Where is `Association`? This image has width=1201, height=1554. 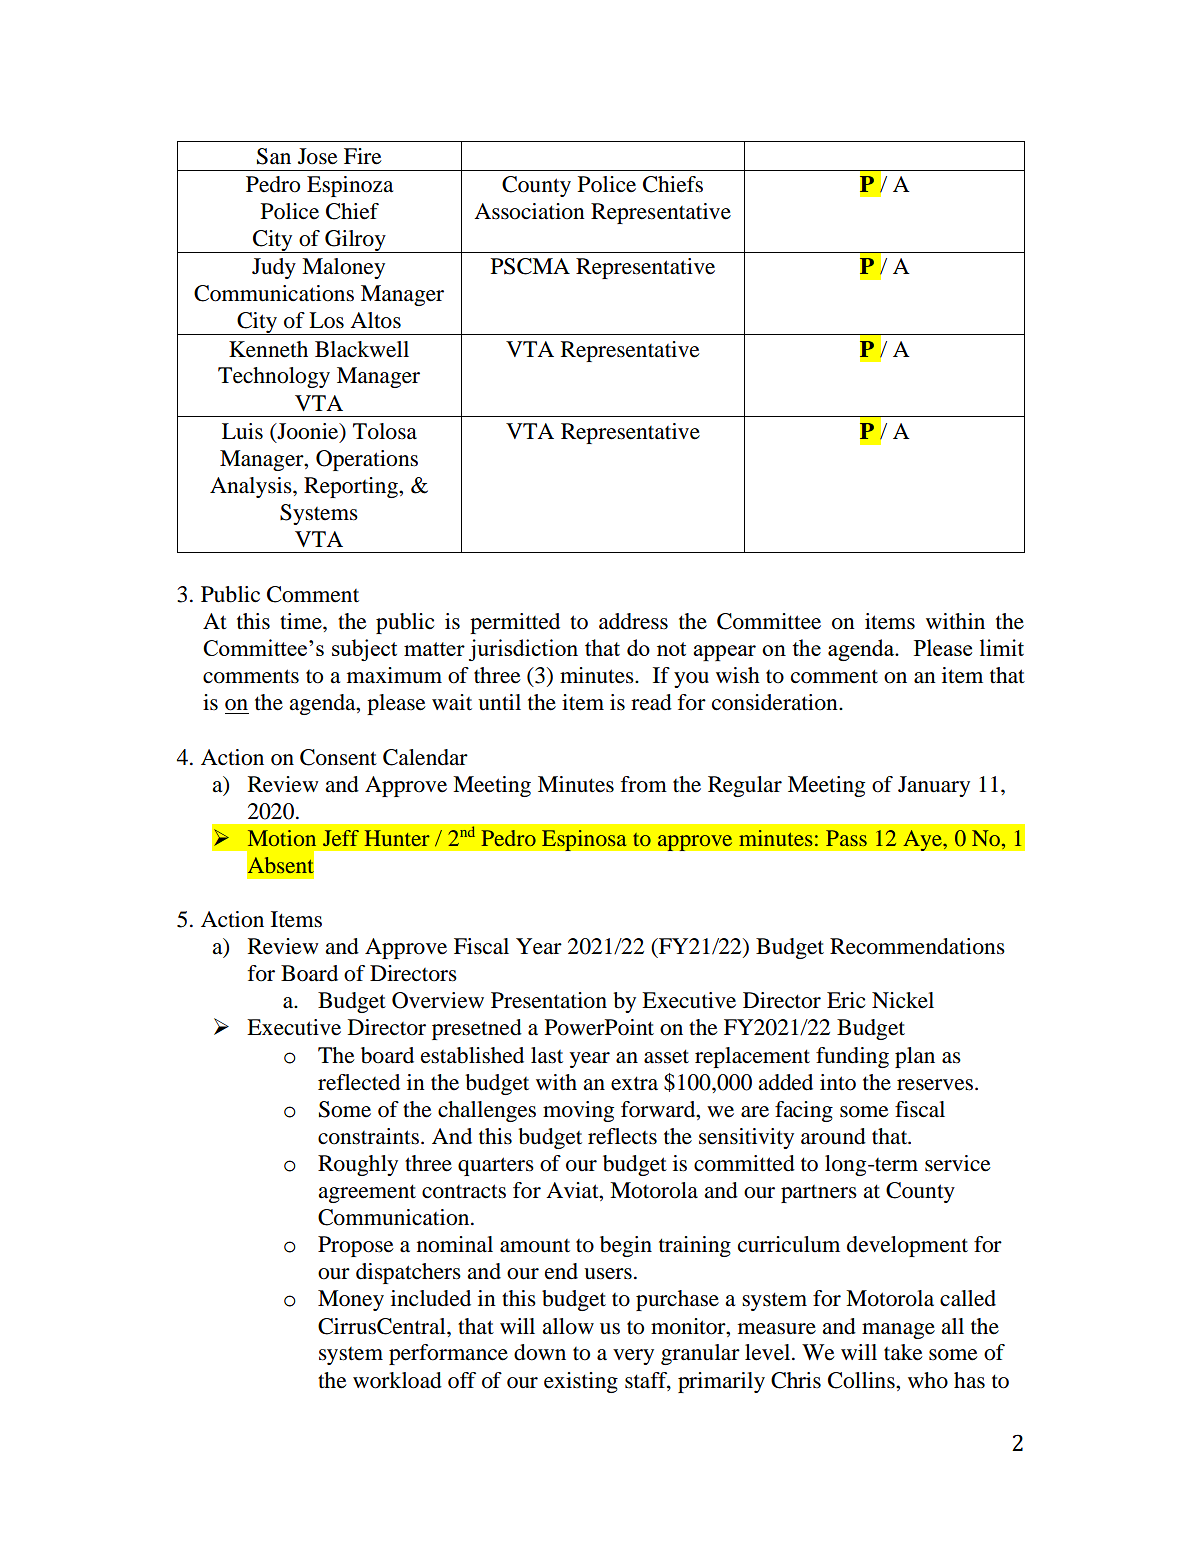
Association is located at coordinates (529, 211).
